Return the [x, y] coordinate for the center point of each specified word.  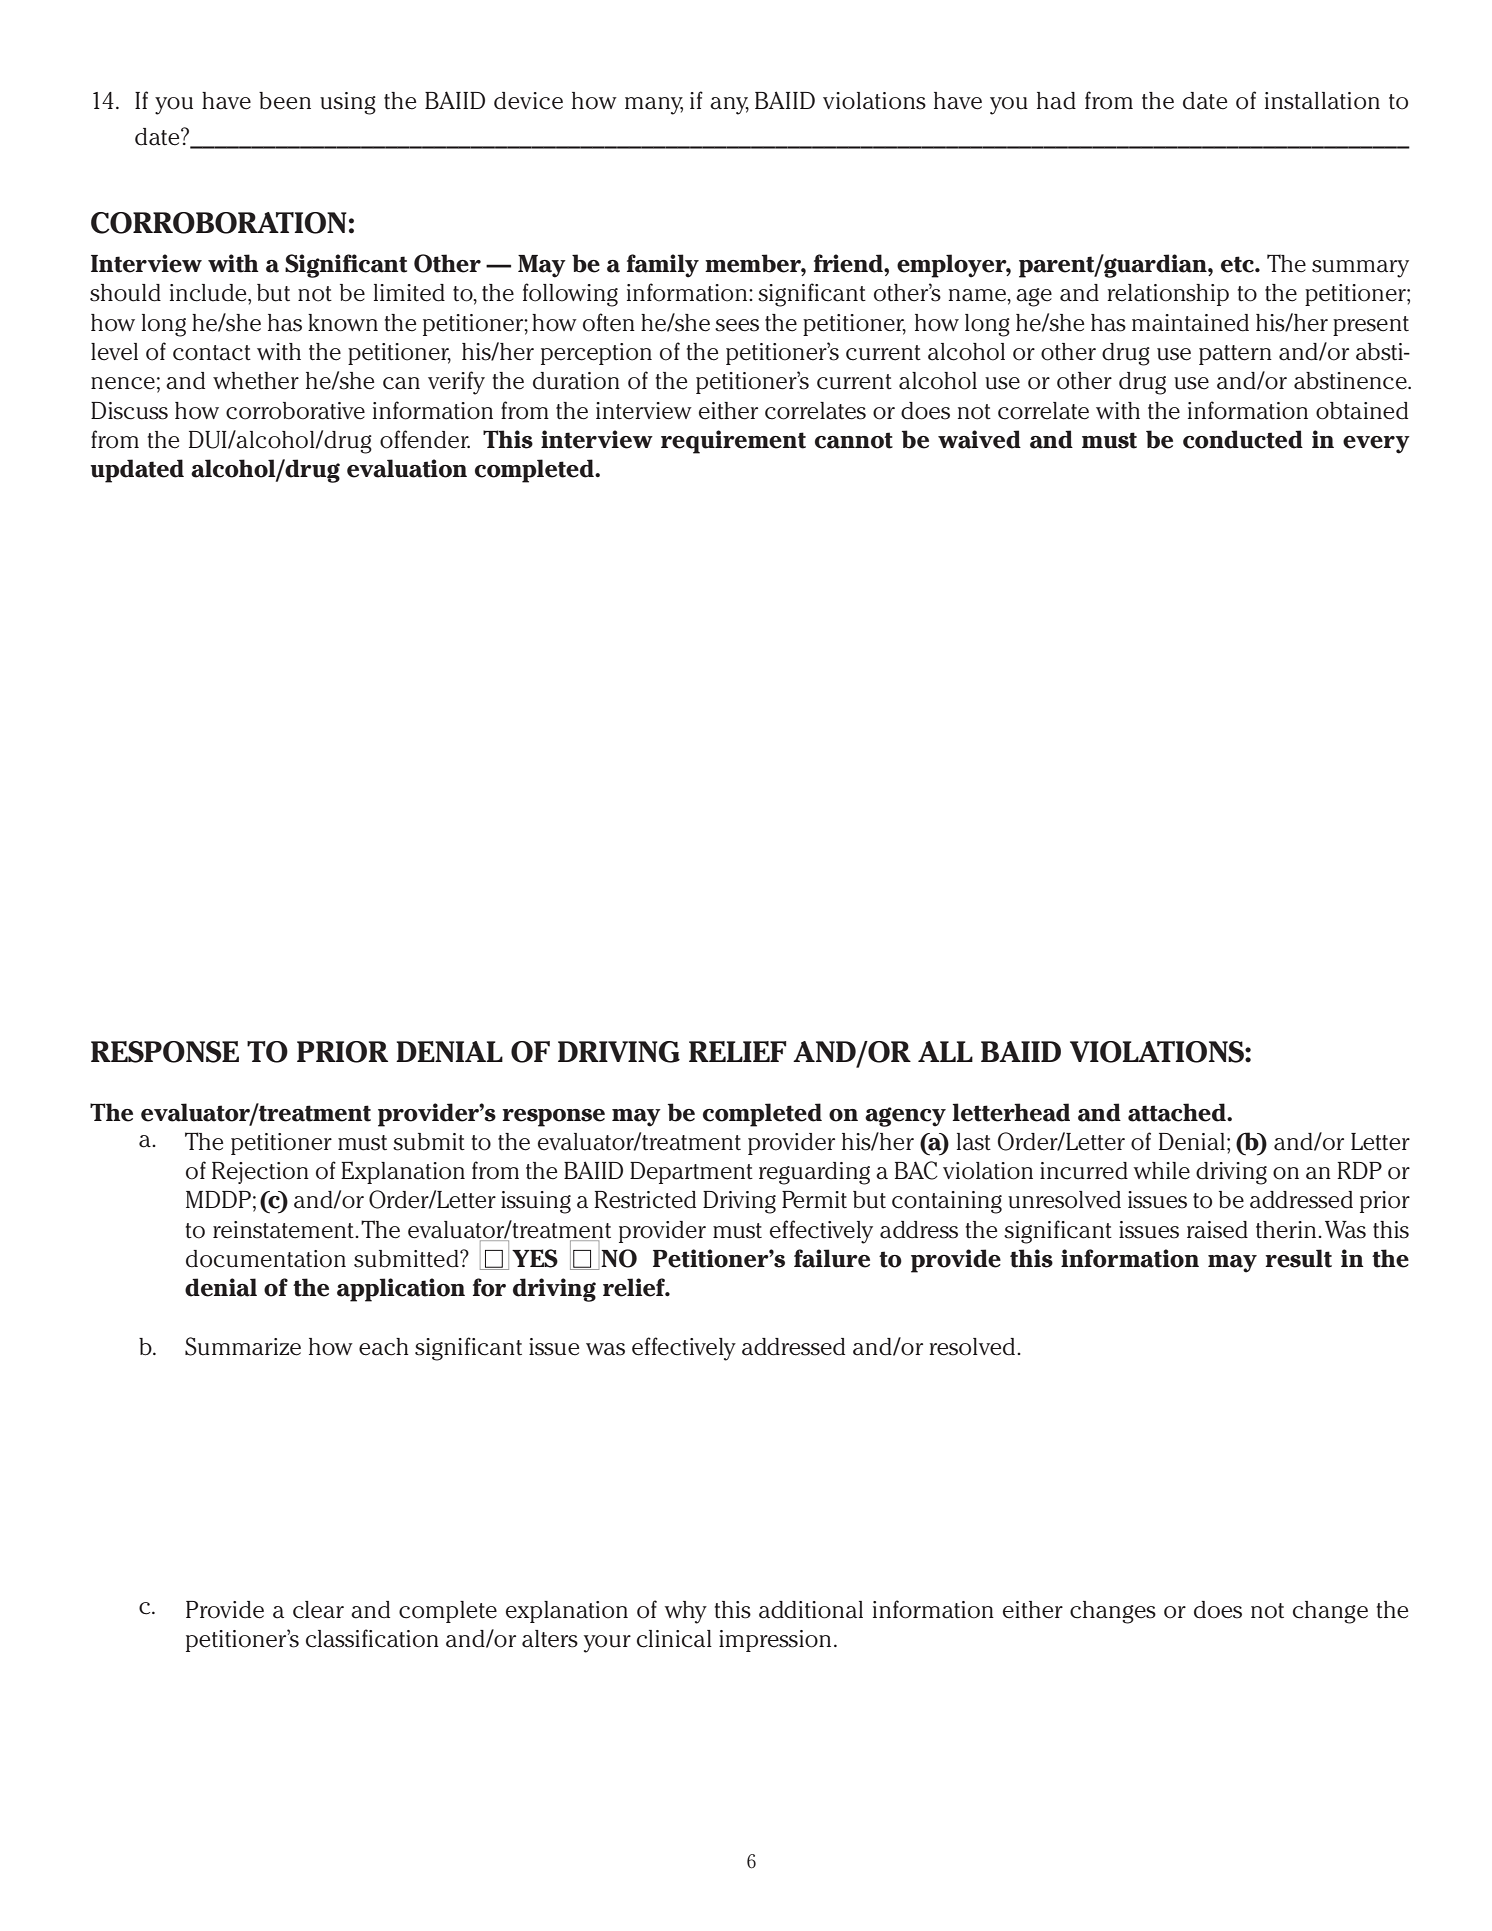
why [685, 1612]
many [654, 106]
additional [811, 1610]
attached [1178, 1112]
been [285, 101]
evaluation [407, 468]
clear [318, 1610]
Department [691, 1173]
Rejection [260, 1173]
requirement [733, 442]
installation [1322, 101]
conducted [1243, 439]
